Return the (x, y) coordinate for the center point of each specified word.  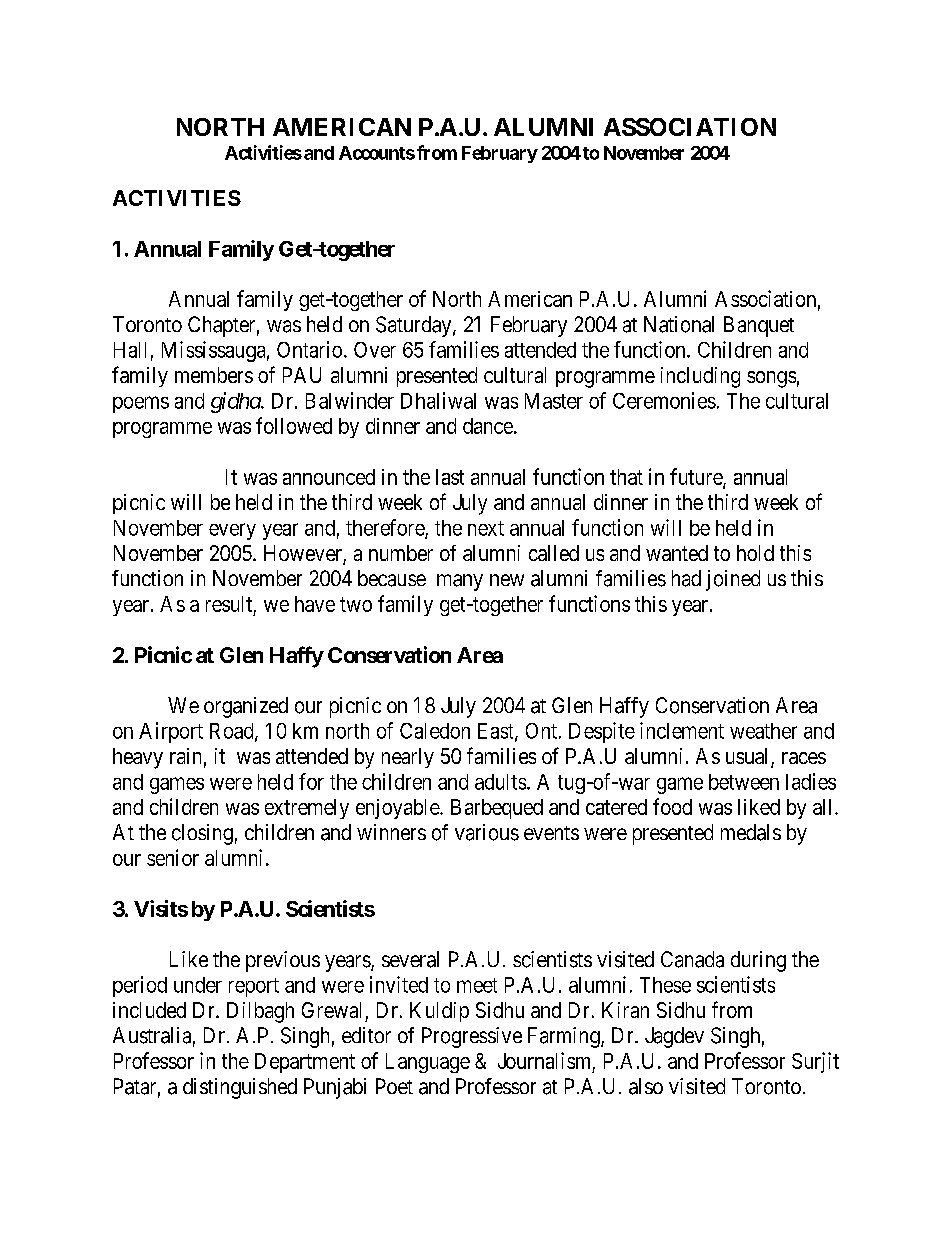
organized (246, 707)
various (487, 832)
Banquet (759, 326)
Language (428, 1063)
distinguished (240, 1088)
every (232, 531)
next (486, 528)
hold (755, 553)
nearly (408, 758)
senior (173, 857)
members (214, 375)
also (646, 1086)
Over (375, 350)
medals (751, 832)
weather (763, 731)
